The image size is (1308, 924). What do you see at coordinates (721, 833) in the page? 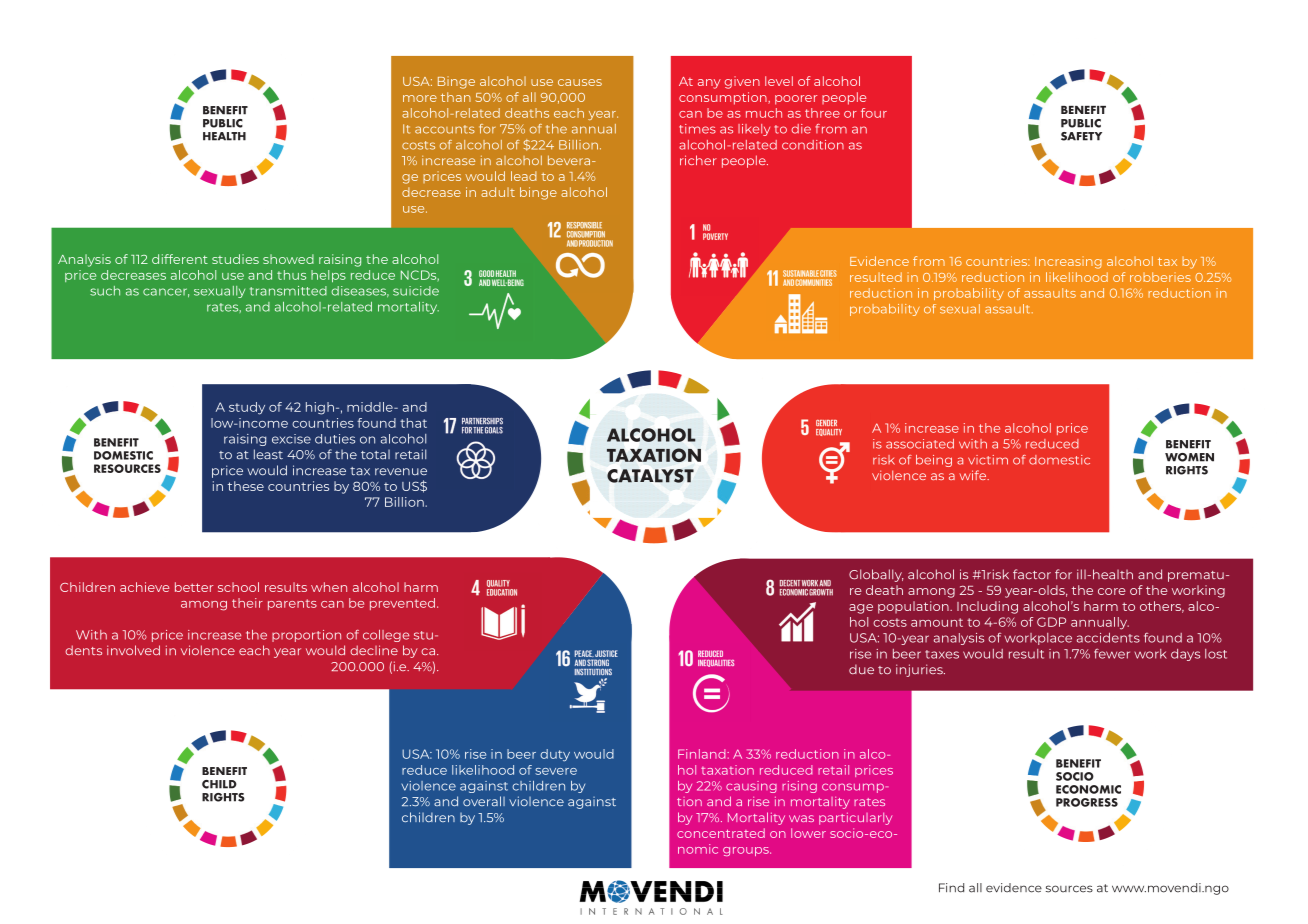
I see `concentrated` at bounding box center [721, 833].
